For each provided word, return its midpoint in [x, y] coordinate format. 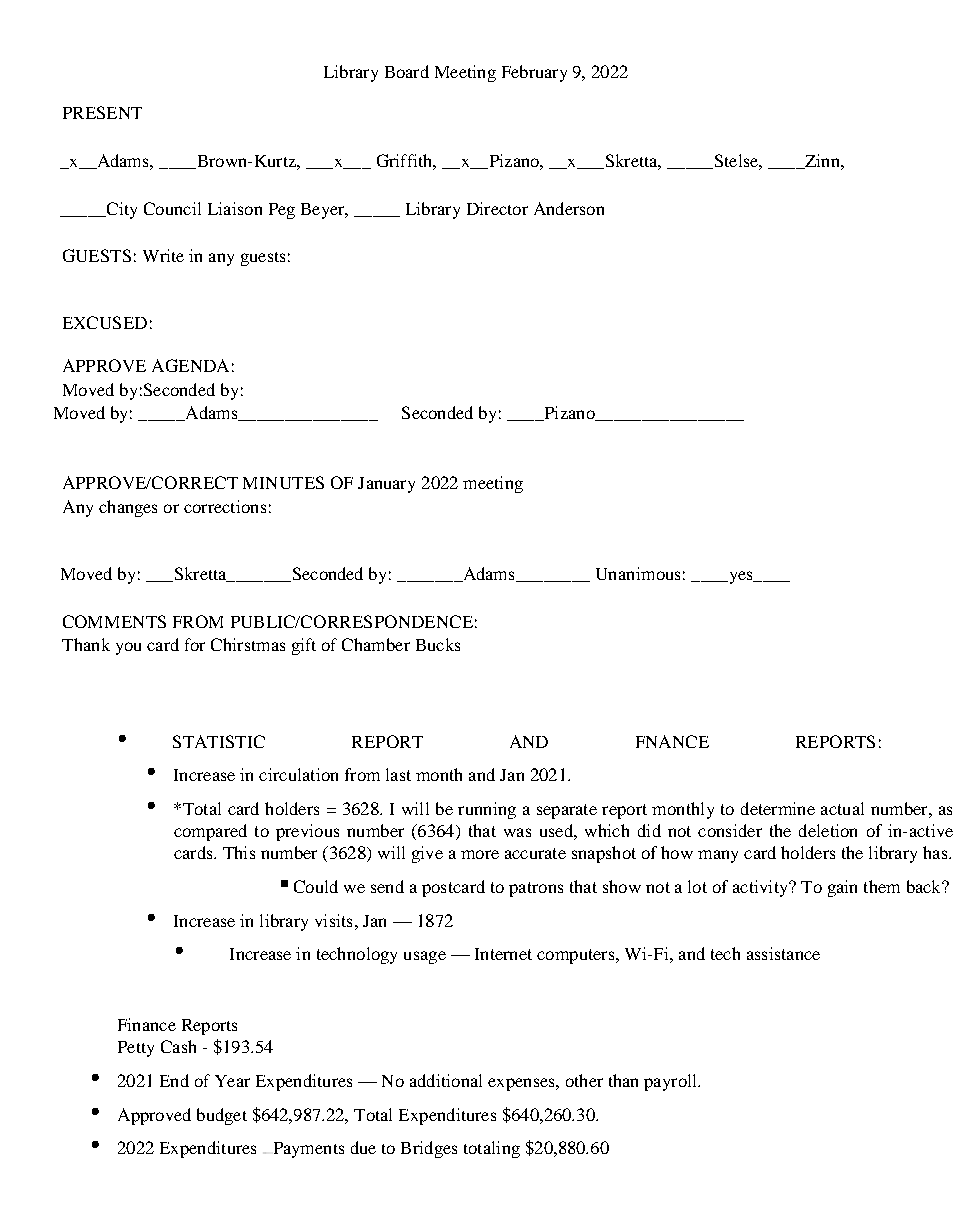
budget [222, 1116]
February [534, 73]
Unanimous [638, 573]
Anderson [569, 208]
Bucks [438, 644]
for [195, 644]
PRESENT [102, 112]
